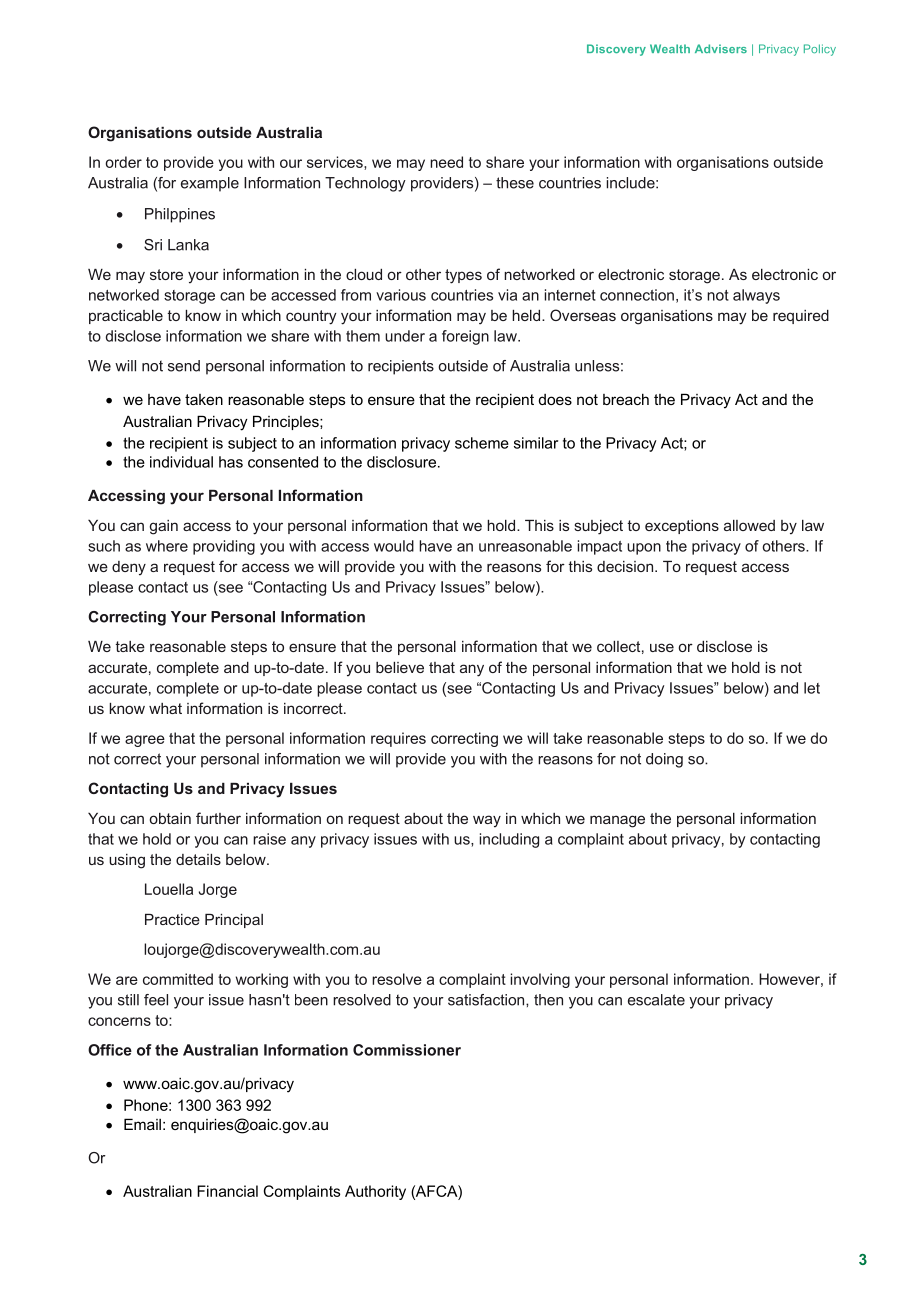  What do you see at coordinates (721, 48) in the image?
I see `Advisers` at bounding box center [721, 48].
